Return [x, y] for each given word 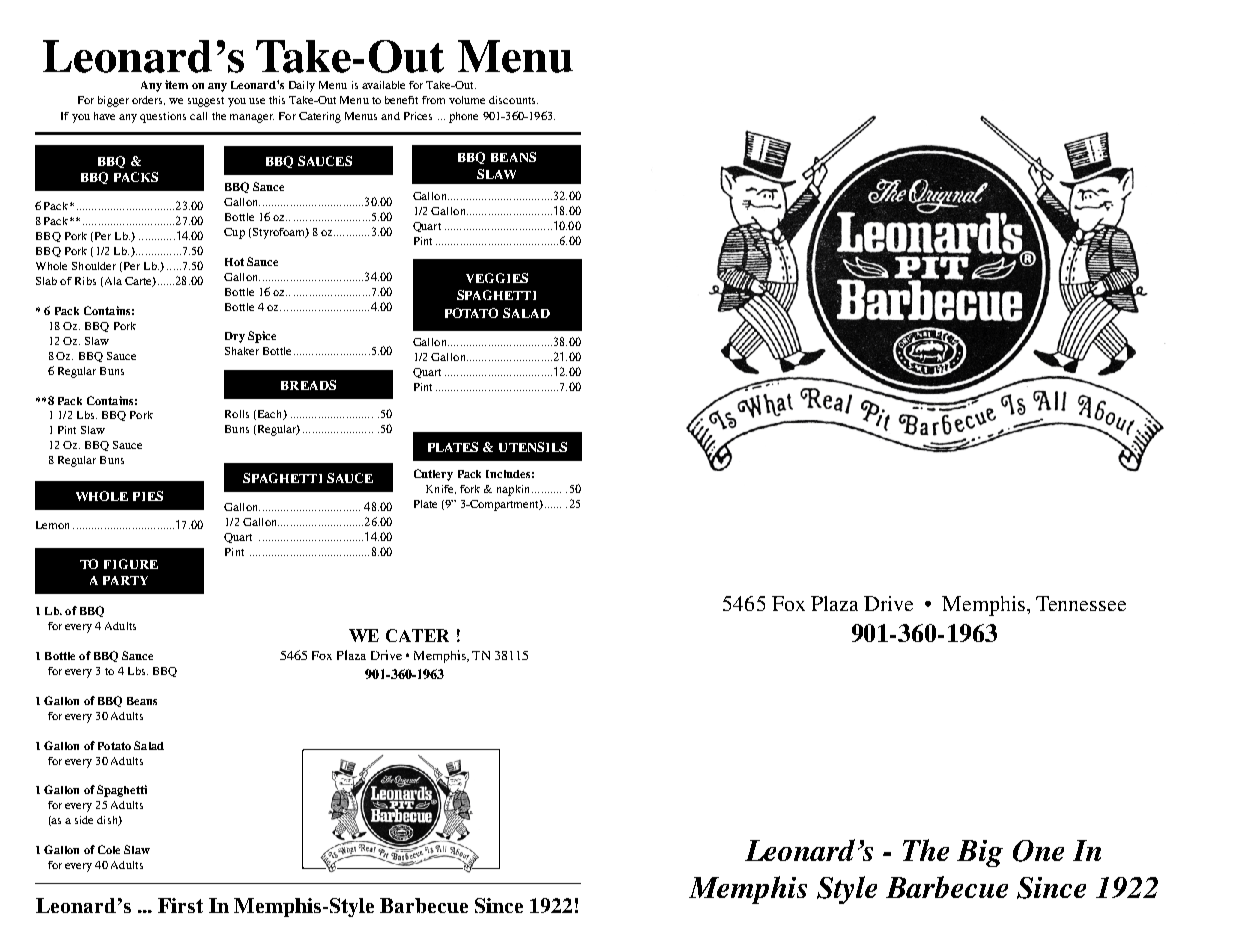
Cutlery [433, 475]
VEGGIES [497, 278]
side [84, 820]
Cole [109, 849]
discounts [513, 100]
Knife [441, 489]
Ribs [85, 281]
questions [163, 117]
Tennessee [1081, 603]
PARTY [125, 580]
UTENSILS [533, 447]
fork [470, 489]
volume [467, 100]
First [180, 905]
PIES [148, 496]
